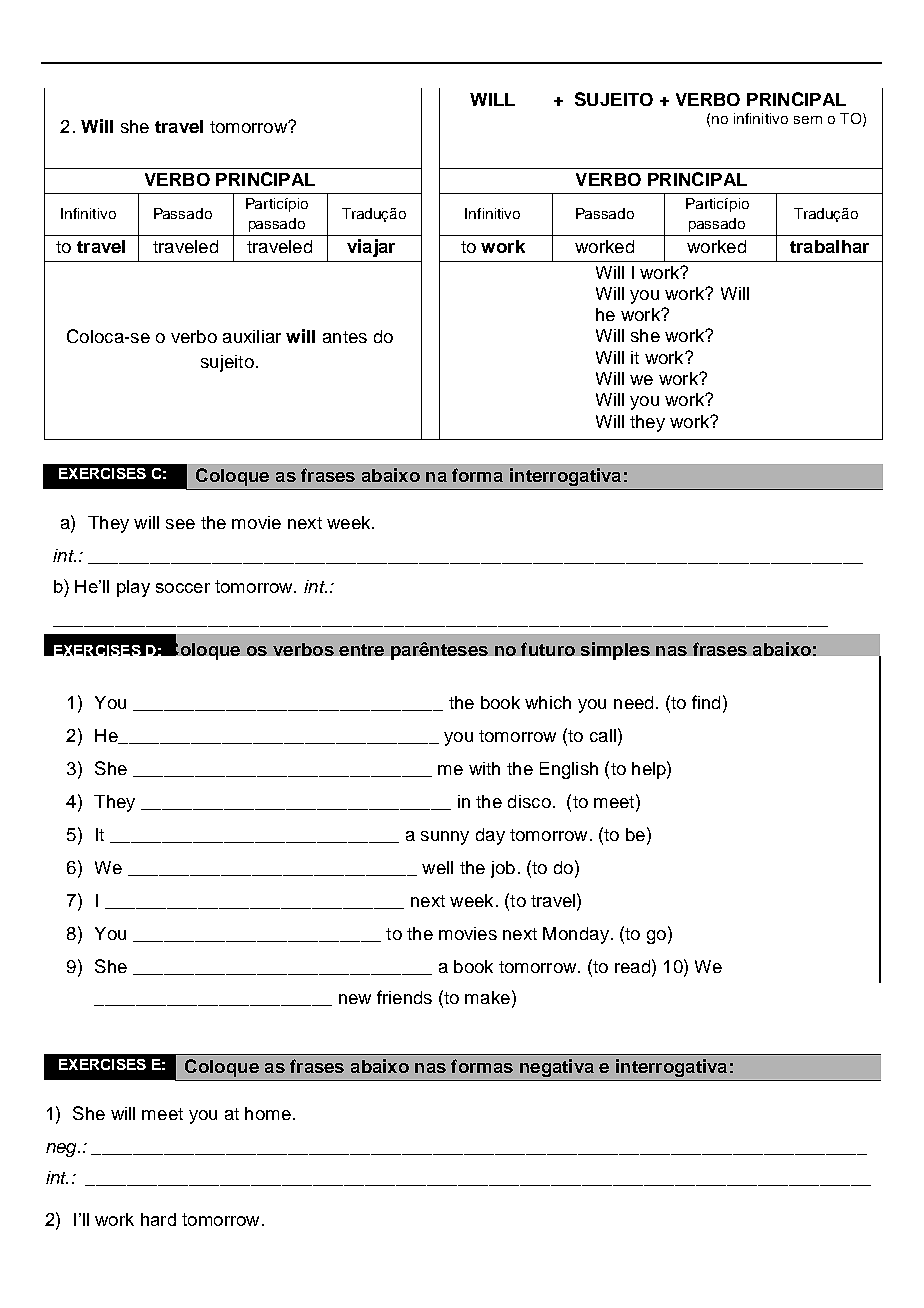 Image resolution: width=924 pixels, height=1308 pixels. What do you see at coordinates (345, 337) in the page?
I see `antes` at bounding box center [345, 337].
